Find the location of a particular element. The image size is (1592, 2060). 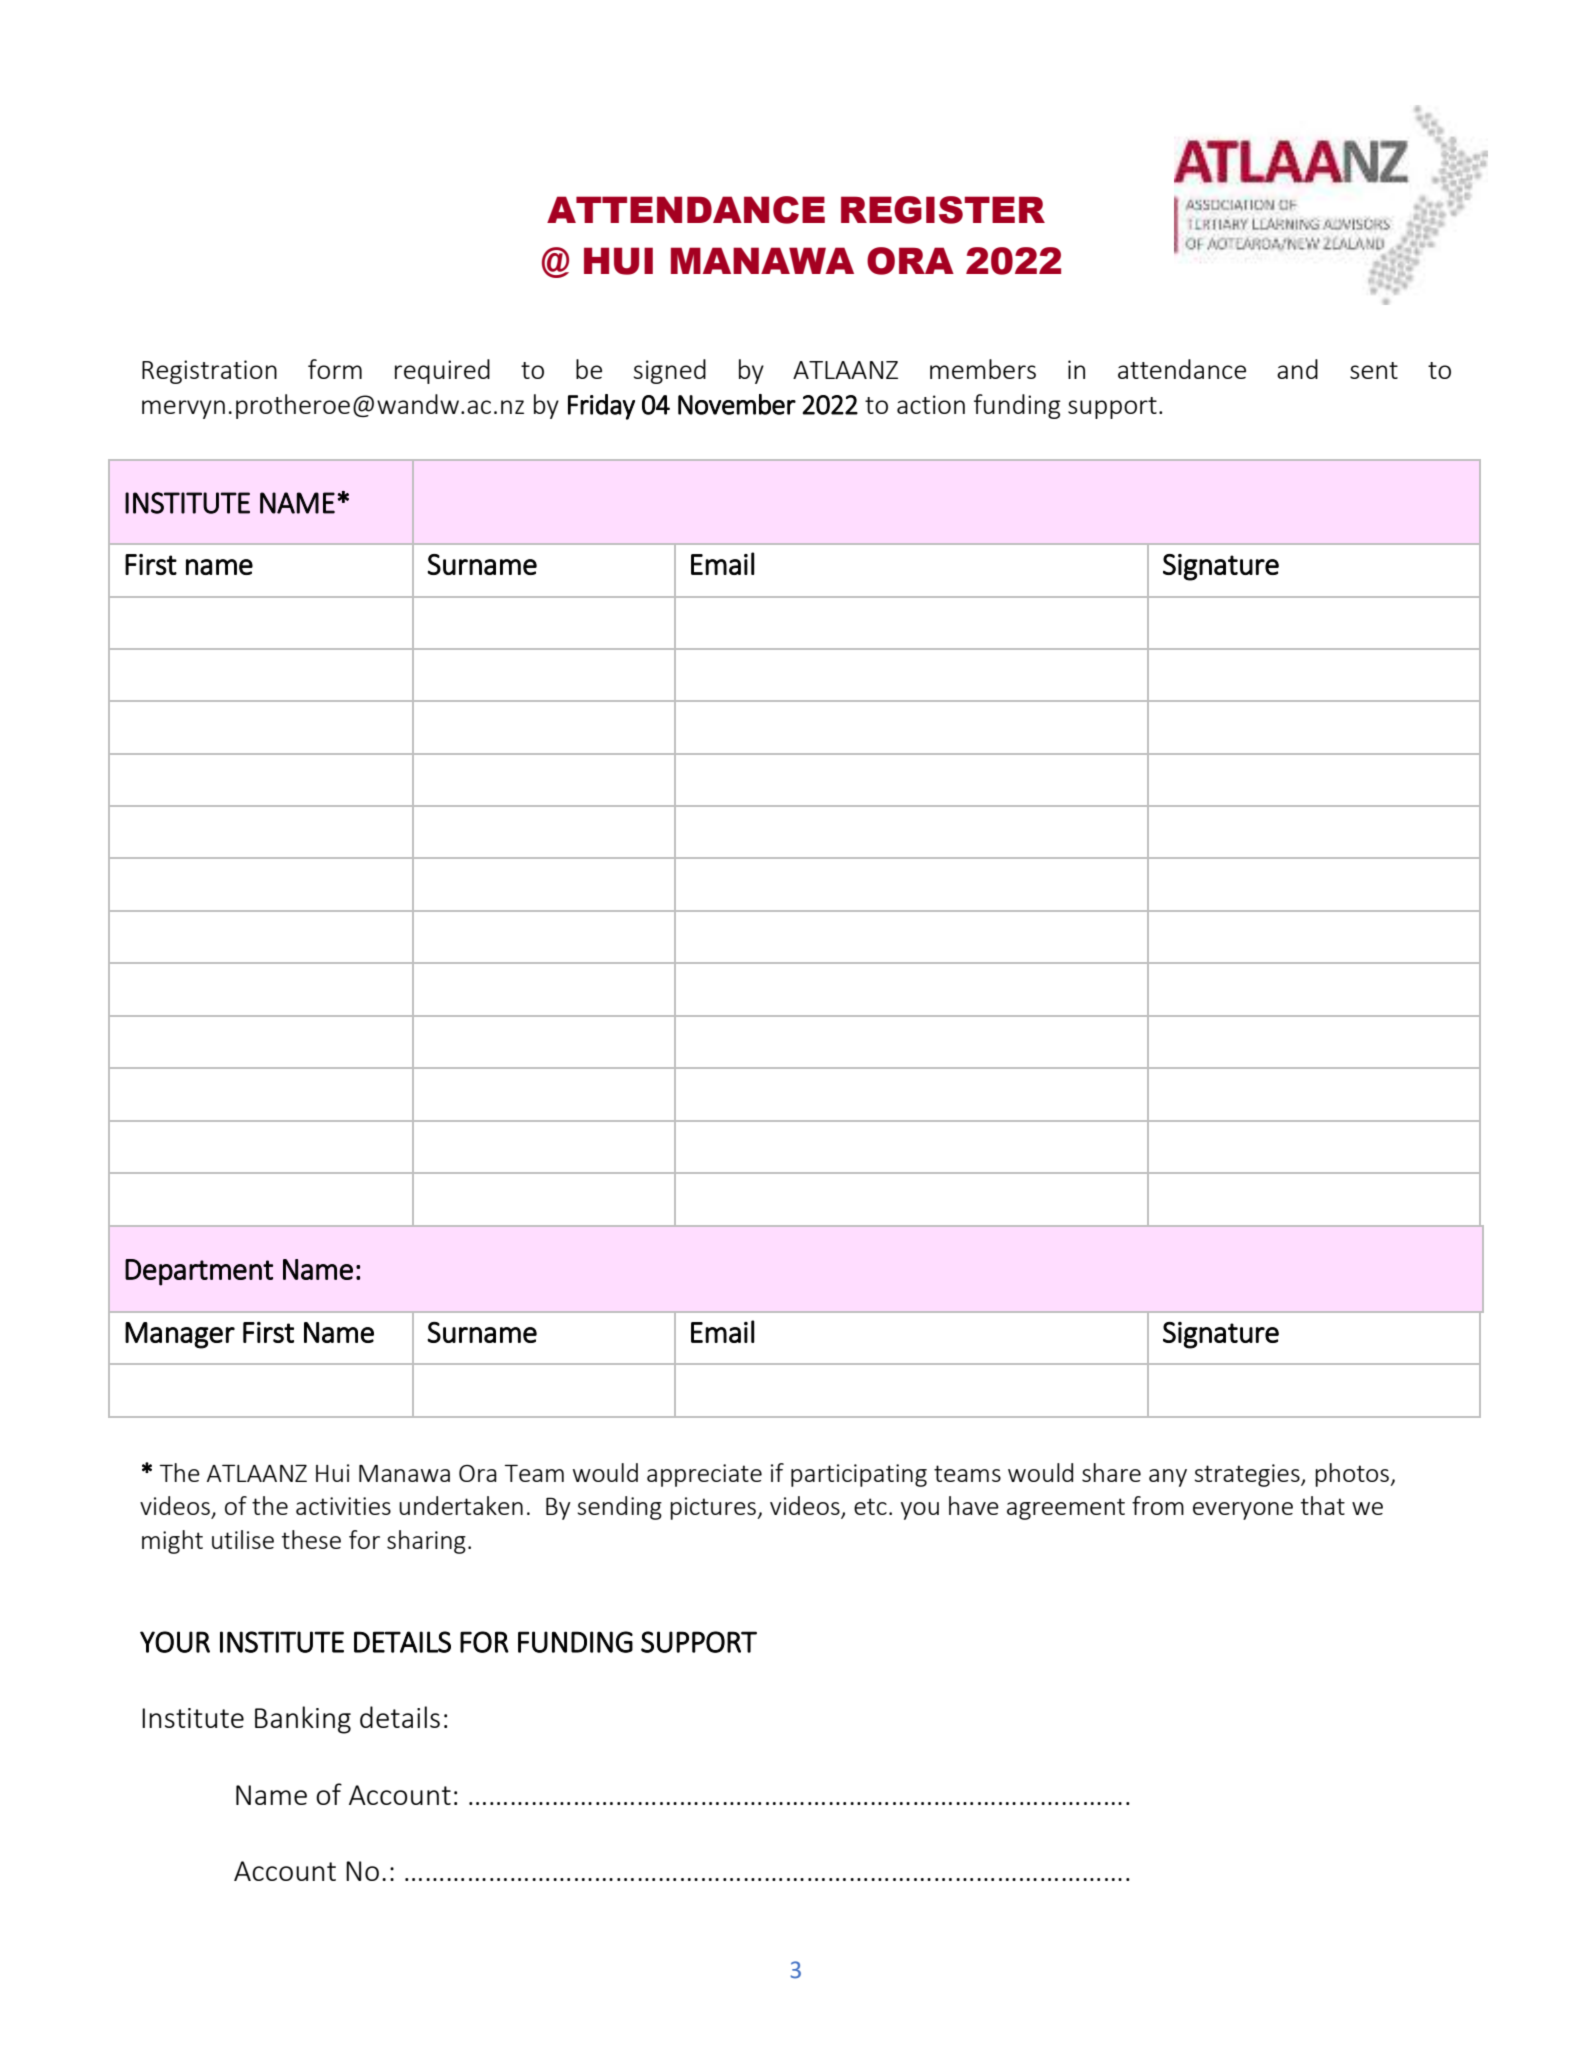

REGISTER is located at coordinates (943, 210).
